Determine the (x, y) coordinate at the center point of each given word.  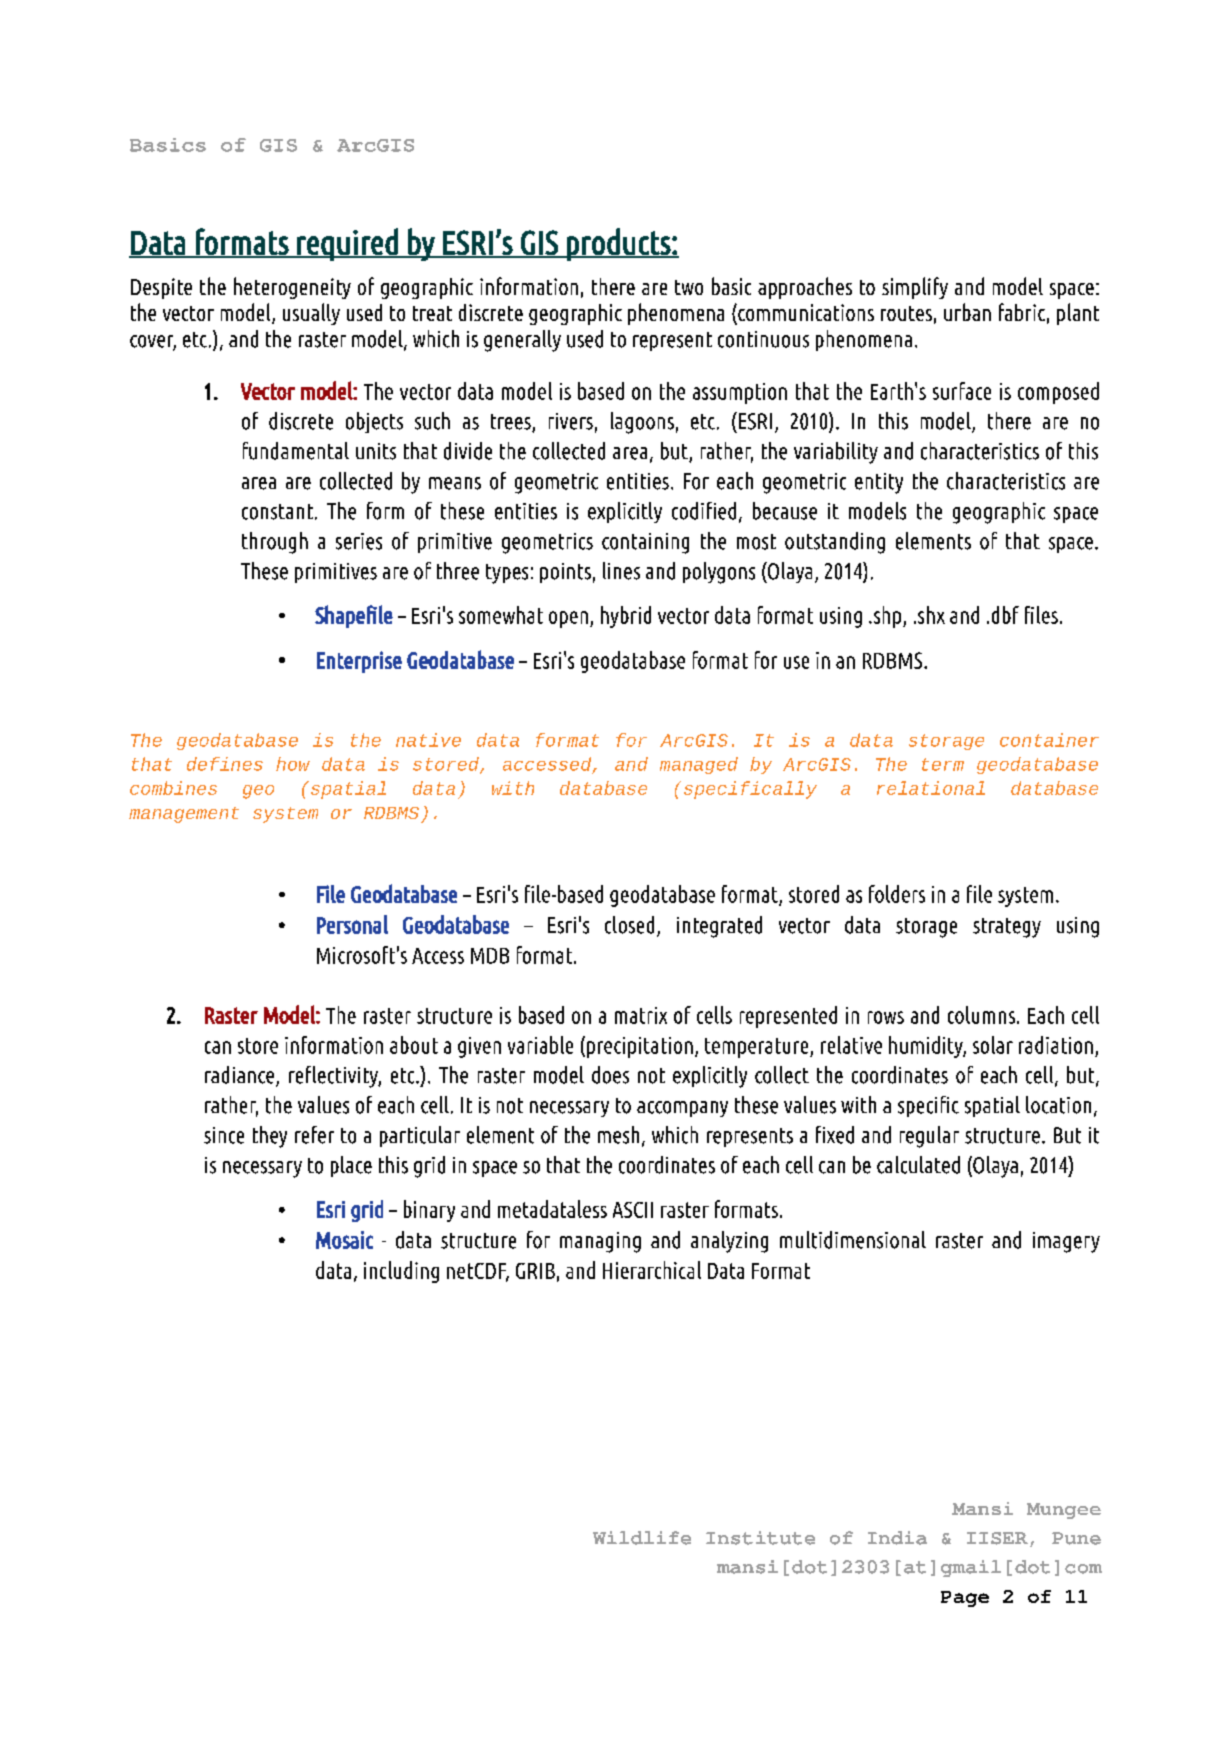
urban (967, 312)
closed (629, 925)
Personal (352, 924)
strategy (1007, 928)
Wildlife (642, 1538)
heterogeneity (292, 288)
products (618, 244)
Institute (760, 1538)
